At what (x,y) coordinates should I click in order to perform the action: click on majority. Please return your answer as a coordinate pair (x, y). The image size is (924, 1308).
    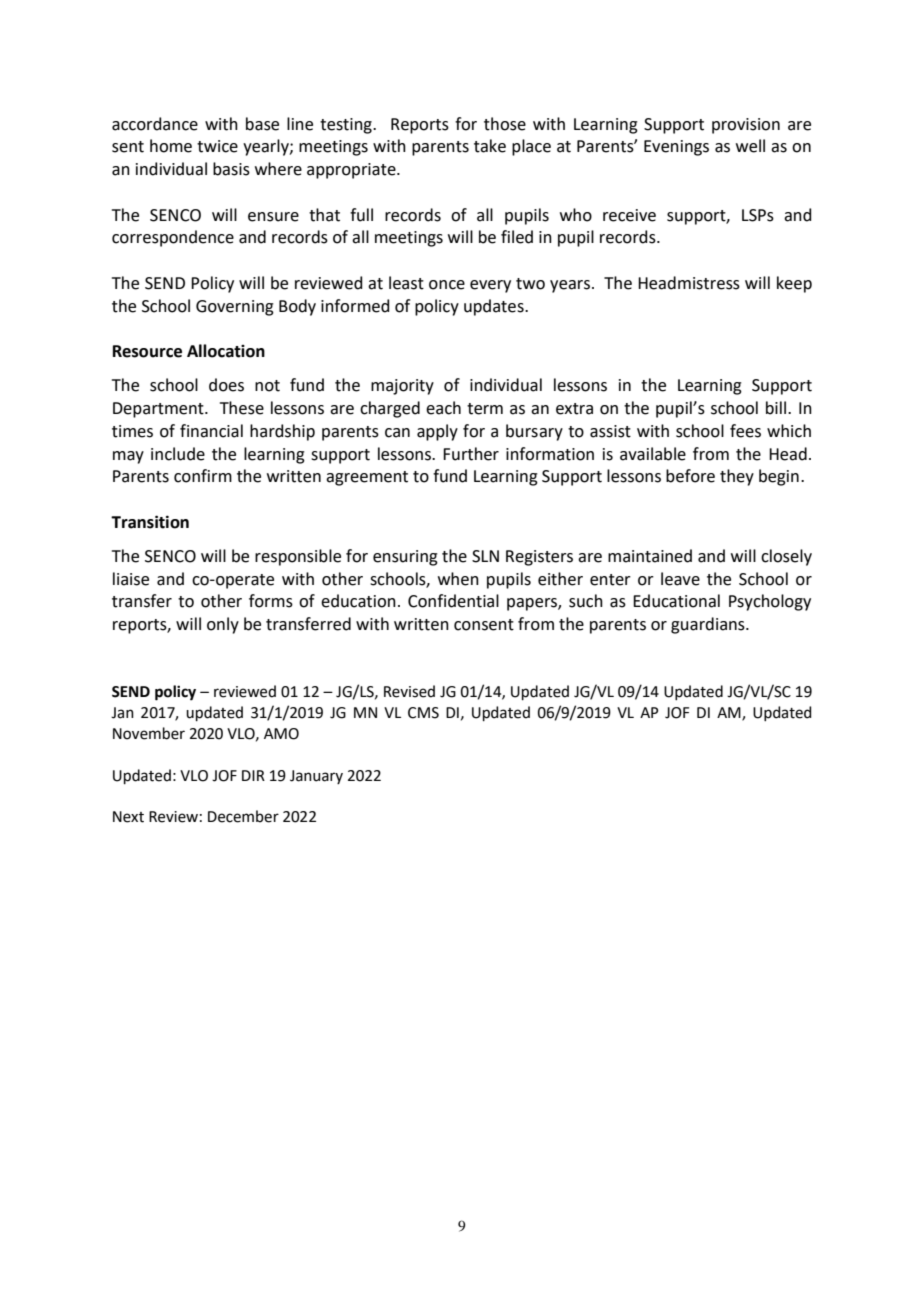
    Looking at the image, I should click on (402, 387).
